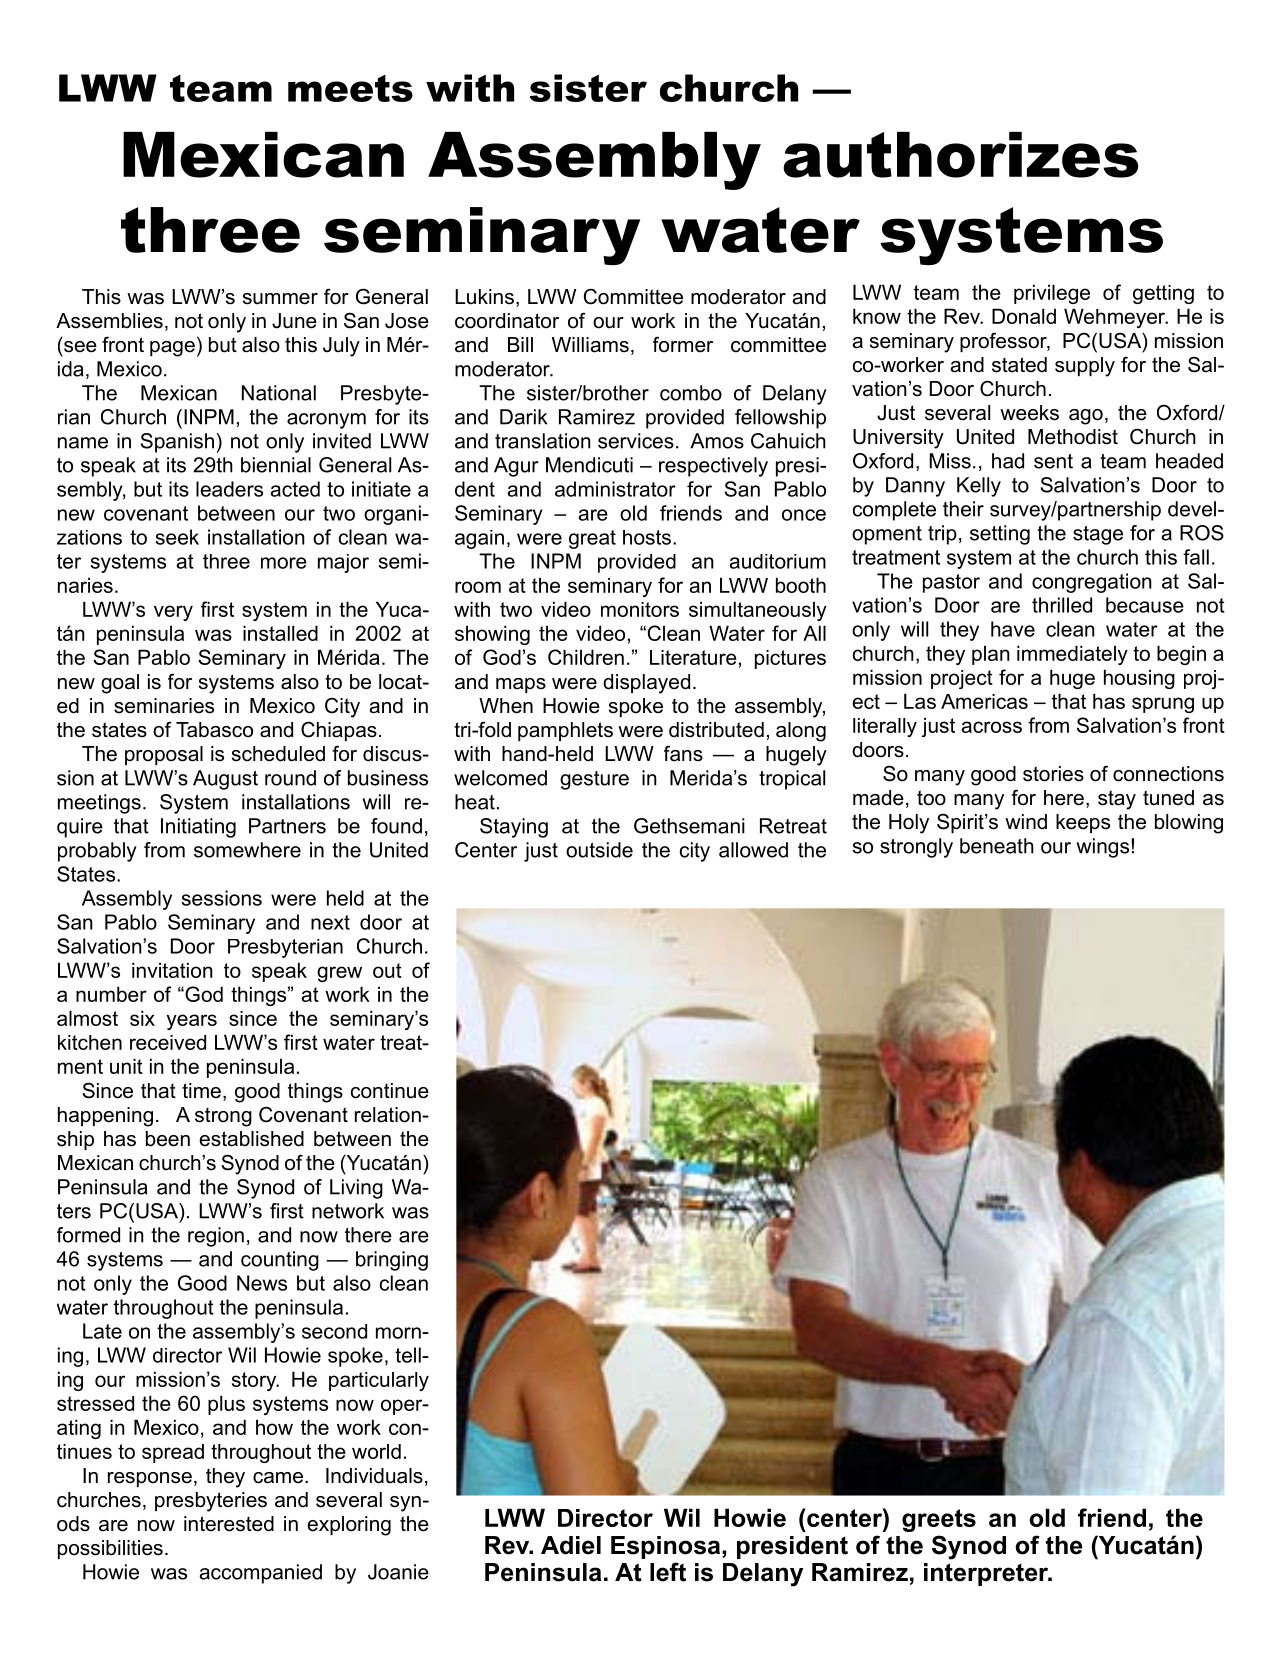 The height and width of the screenshot is (1657, 1281). Describe the element at coordinates (229, 1524) in the screenshot. I see `interested` at that location.
